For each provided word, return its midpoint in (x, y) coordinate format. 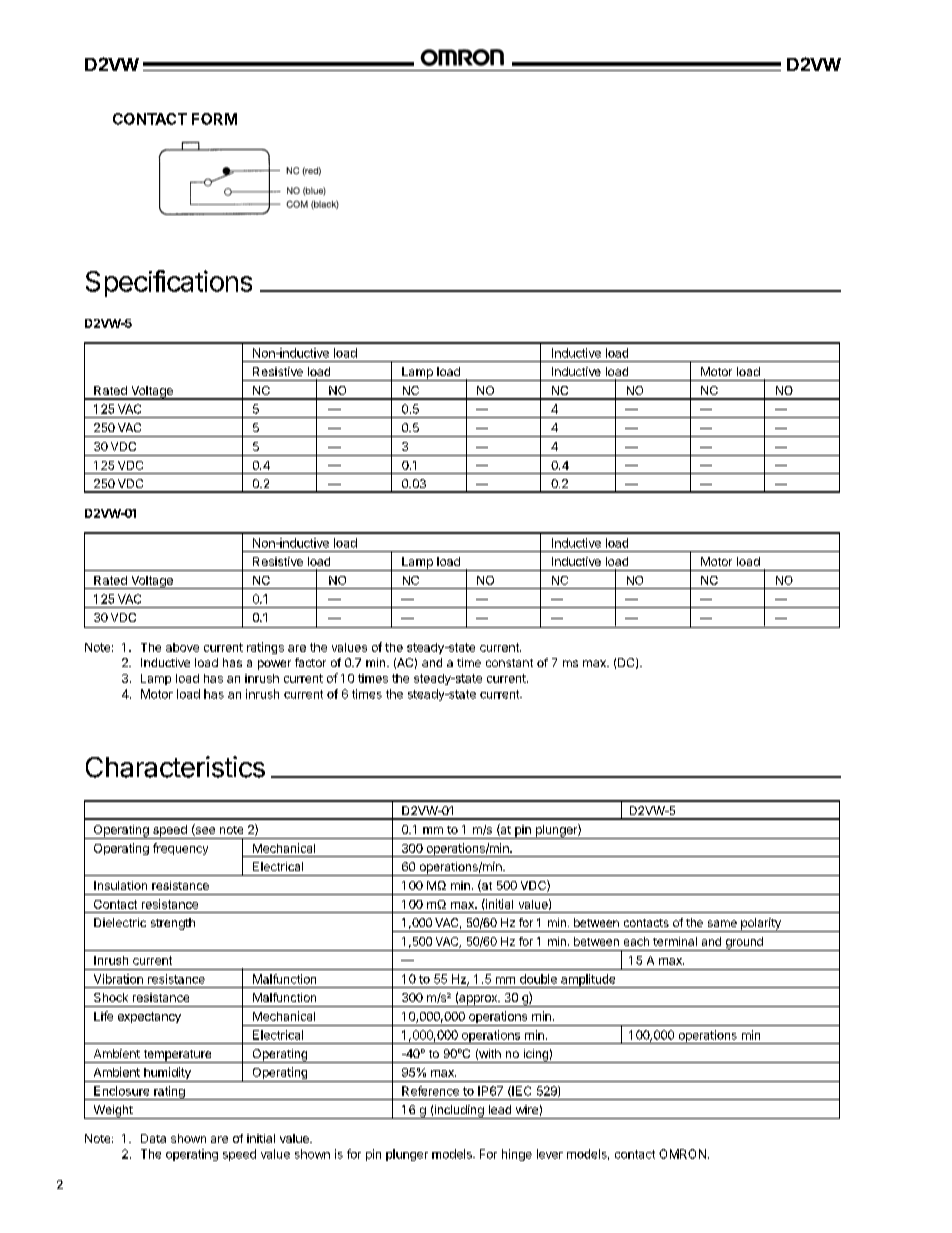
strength (173, 924)
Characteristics (175, 767)
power (274, 665)
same (722, 923)
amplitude (588, 981)
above (182, 647)
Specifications (169, 283)
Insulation (120, 885)
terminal (675, 941)
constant (509, 663)
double (538, 979)
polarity (761, 925)
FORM (214, 119)
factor (310, 662)
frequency (180, 849)
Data (153, 1138)
